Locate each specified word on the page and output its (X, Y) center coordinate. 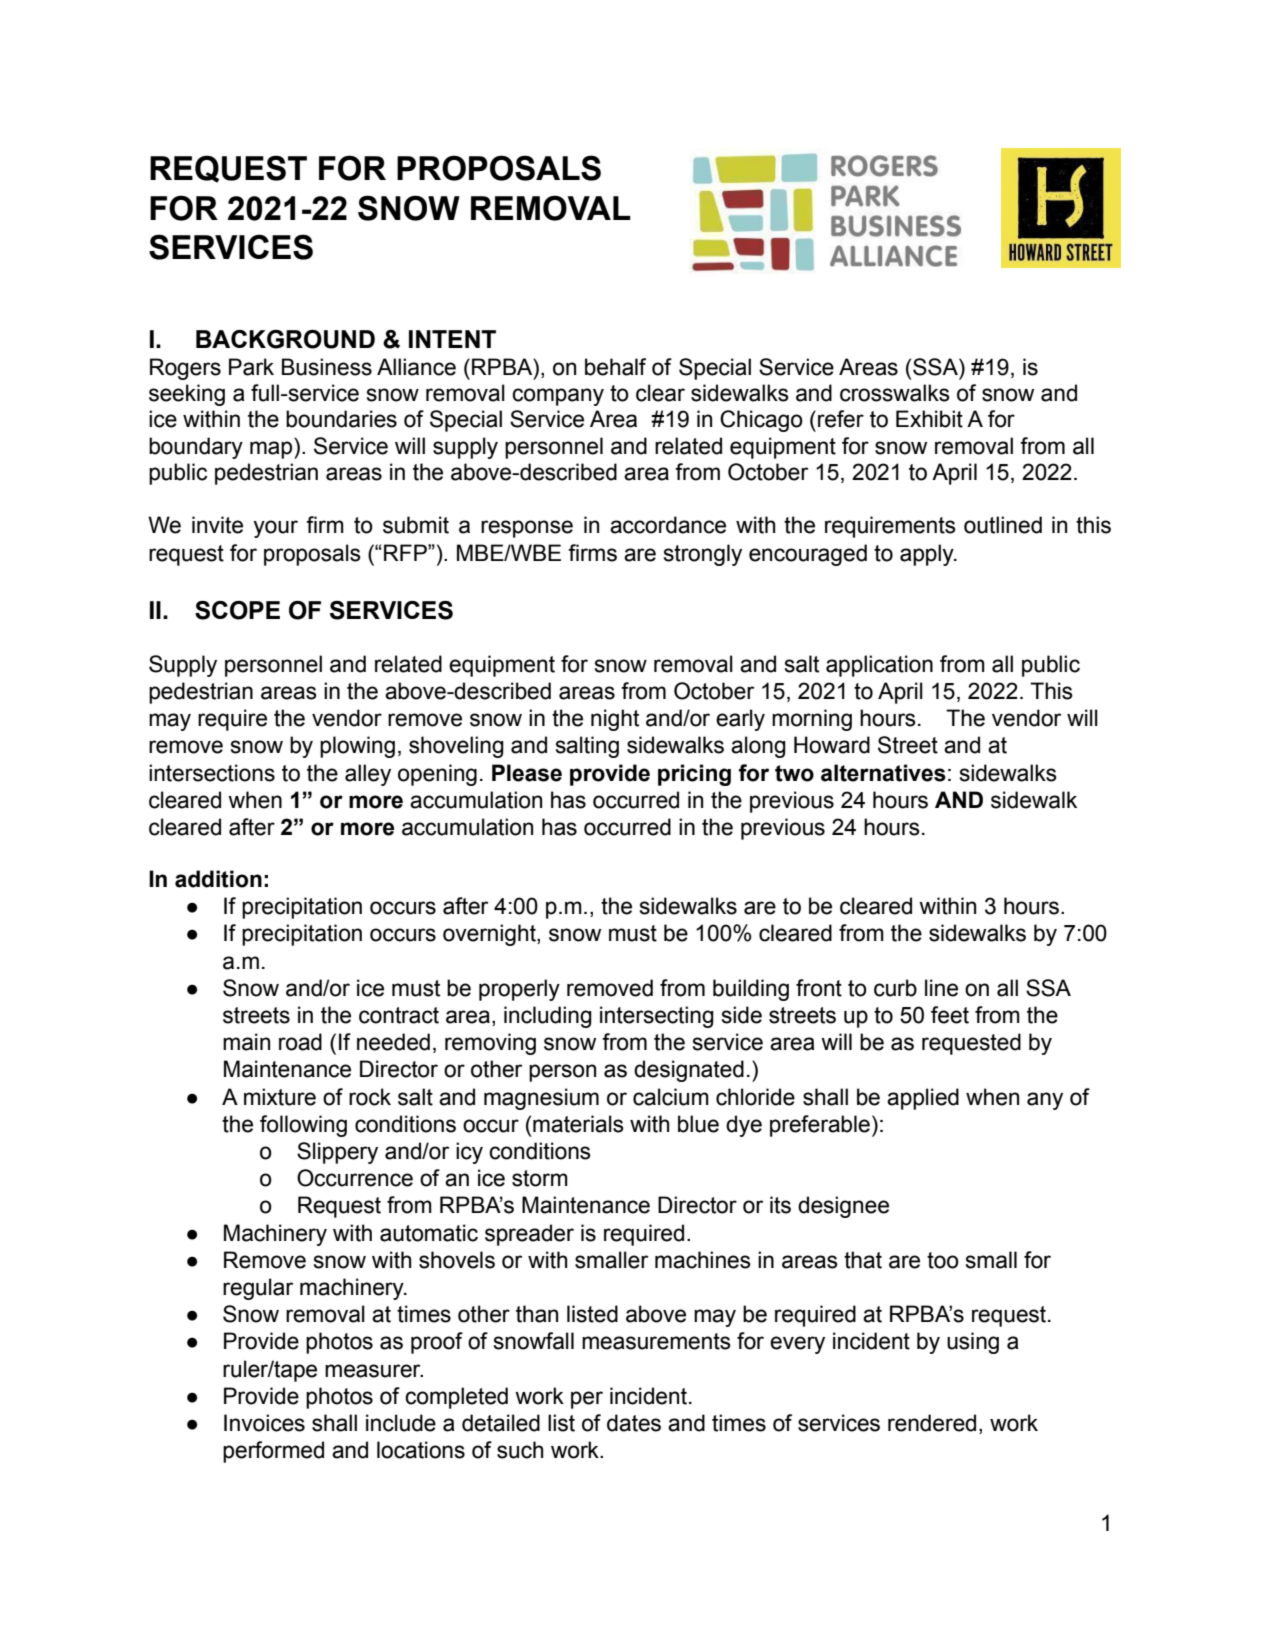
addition (218, 879)
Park (251, 367)
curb (895, 988)
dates (634, 1423)
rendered (932, 1423)
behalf (615, 367)
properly (519, 990)
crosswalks (895, 393)
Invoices (264, 1423)
